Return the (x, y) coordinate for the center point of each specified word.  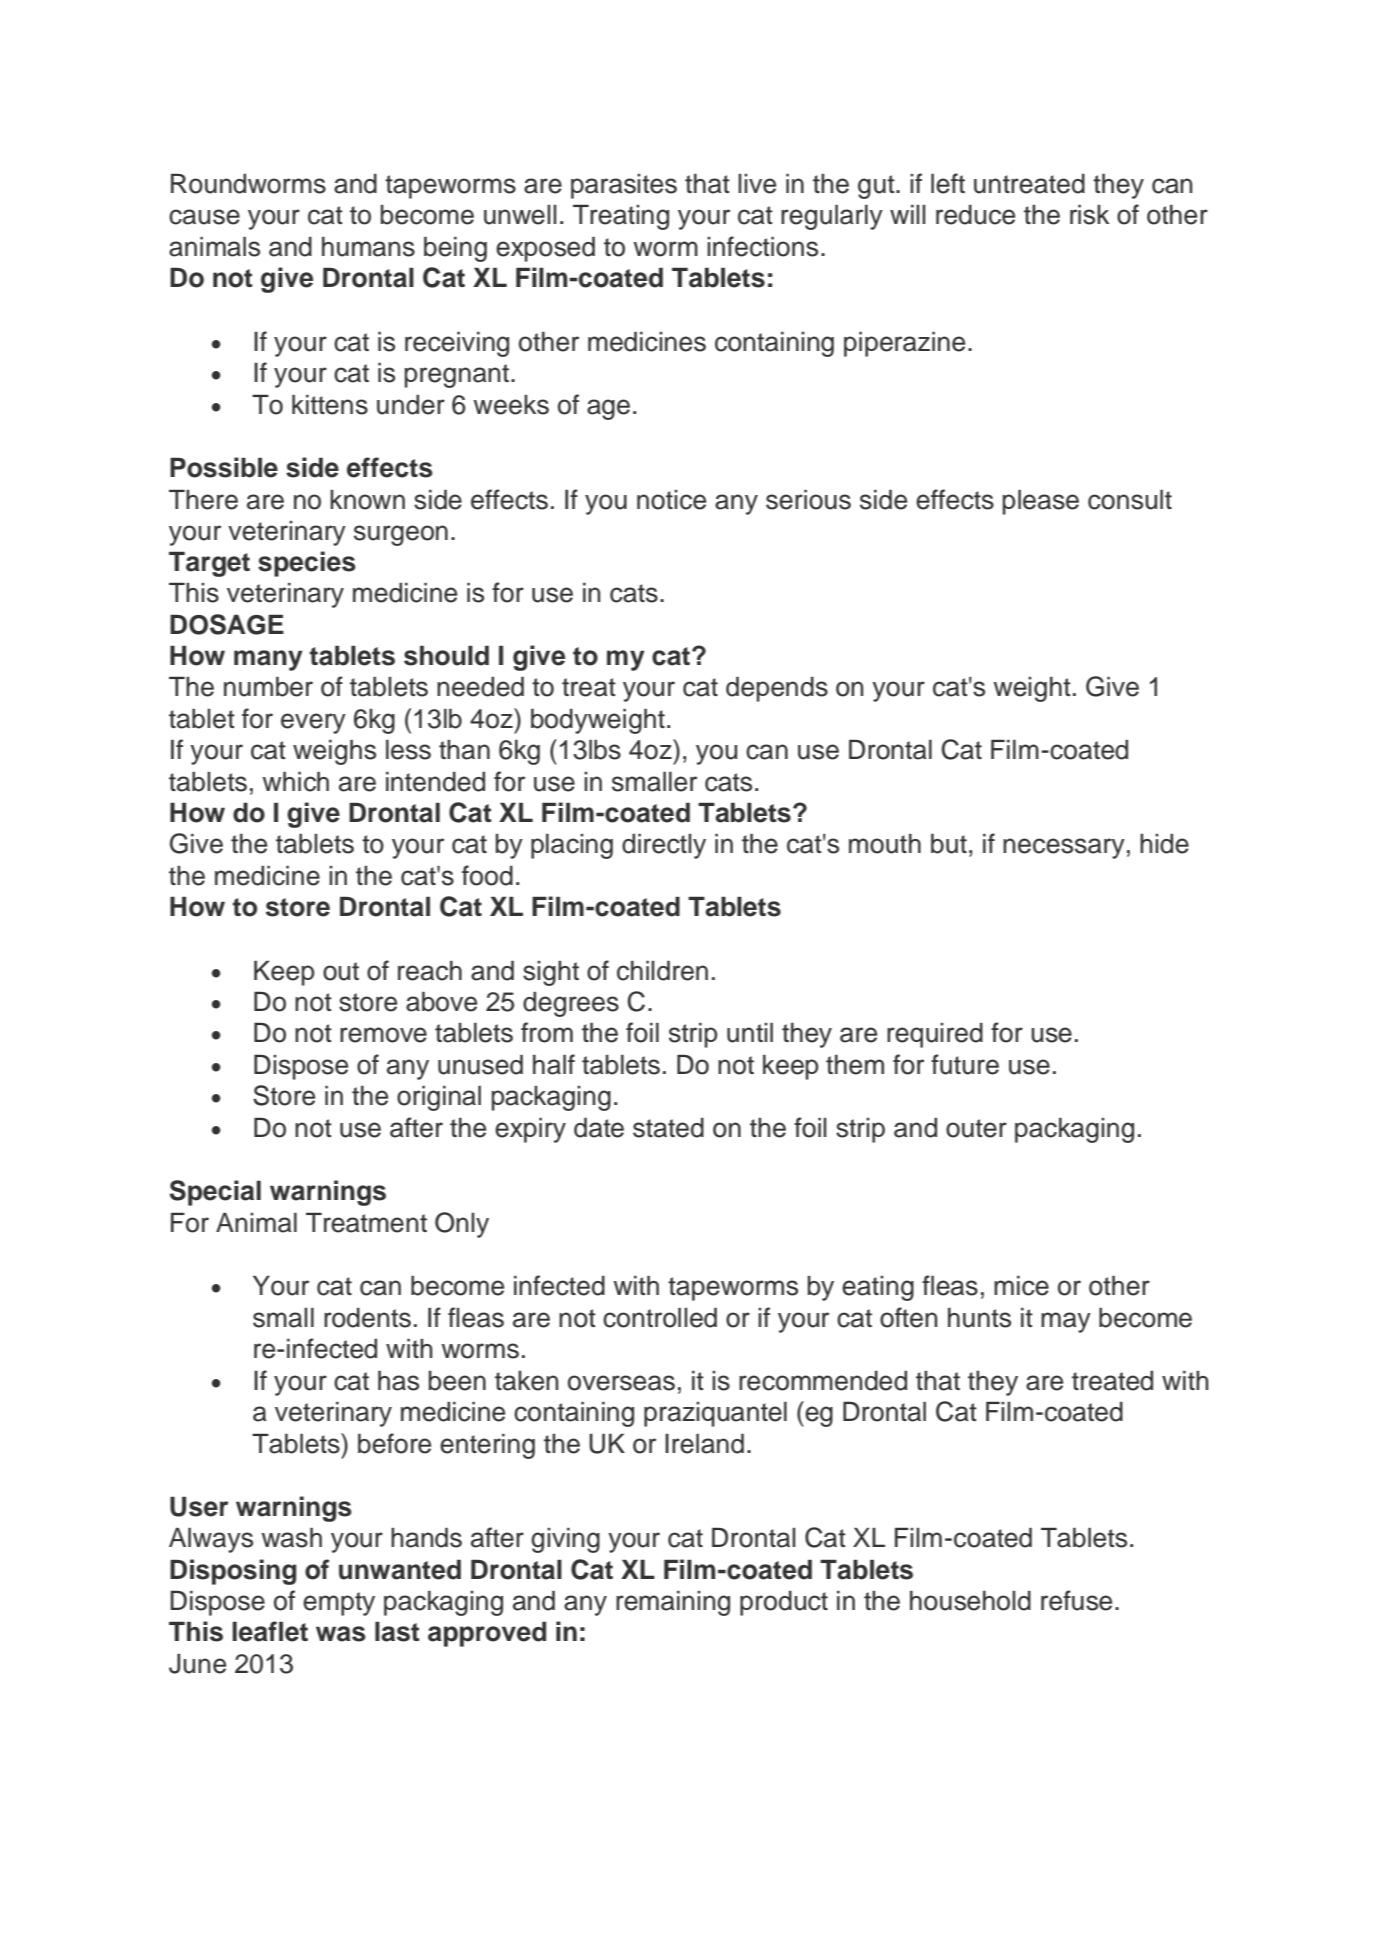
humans (368, 247)
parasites (624, 186)
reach (430, 971)
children (662, 971)
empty (339, 1604)
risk (1089, 215)
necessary (1064, 848)
